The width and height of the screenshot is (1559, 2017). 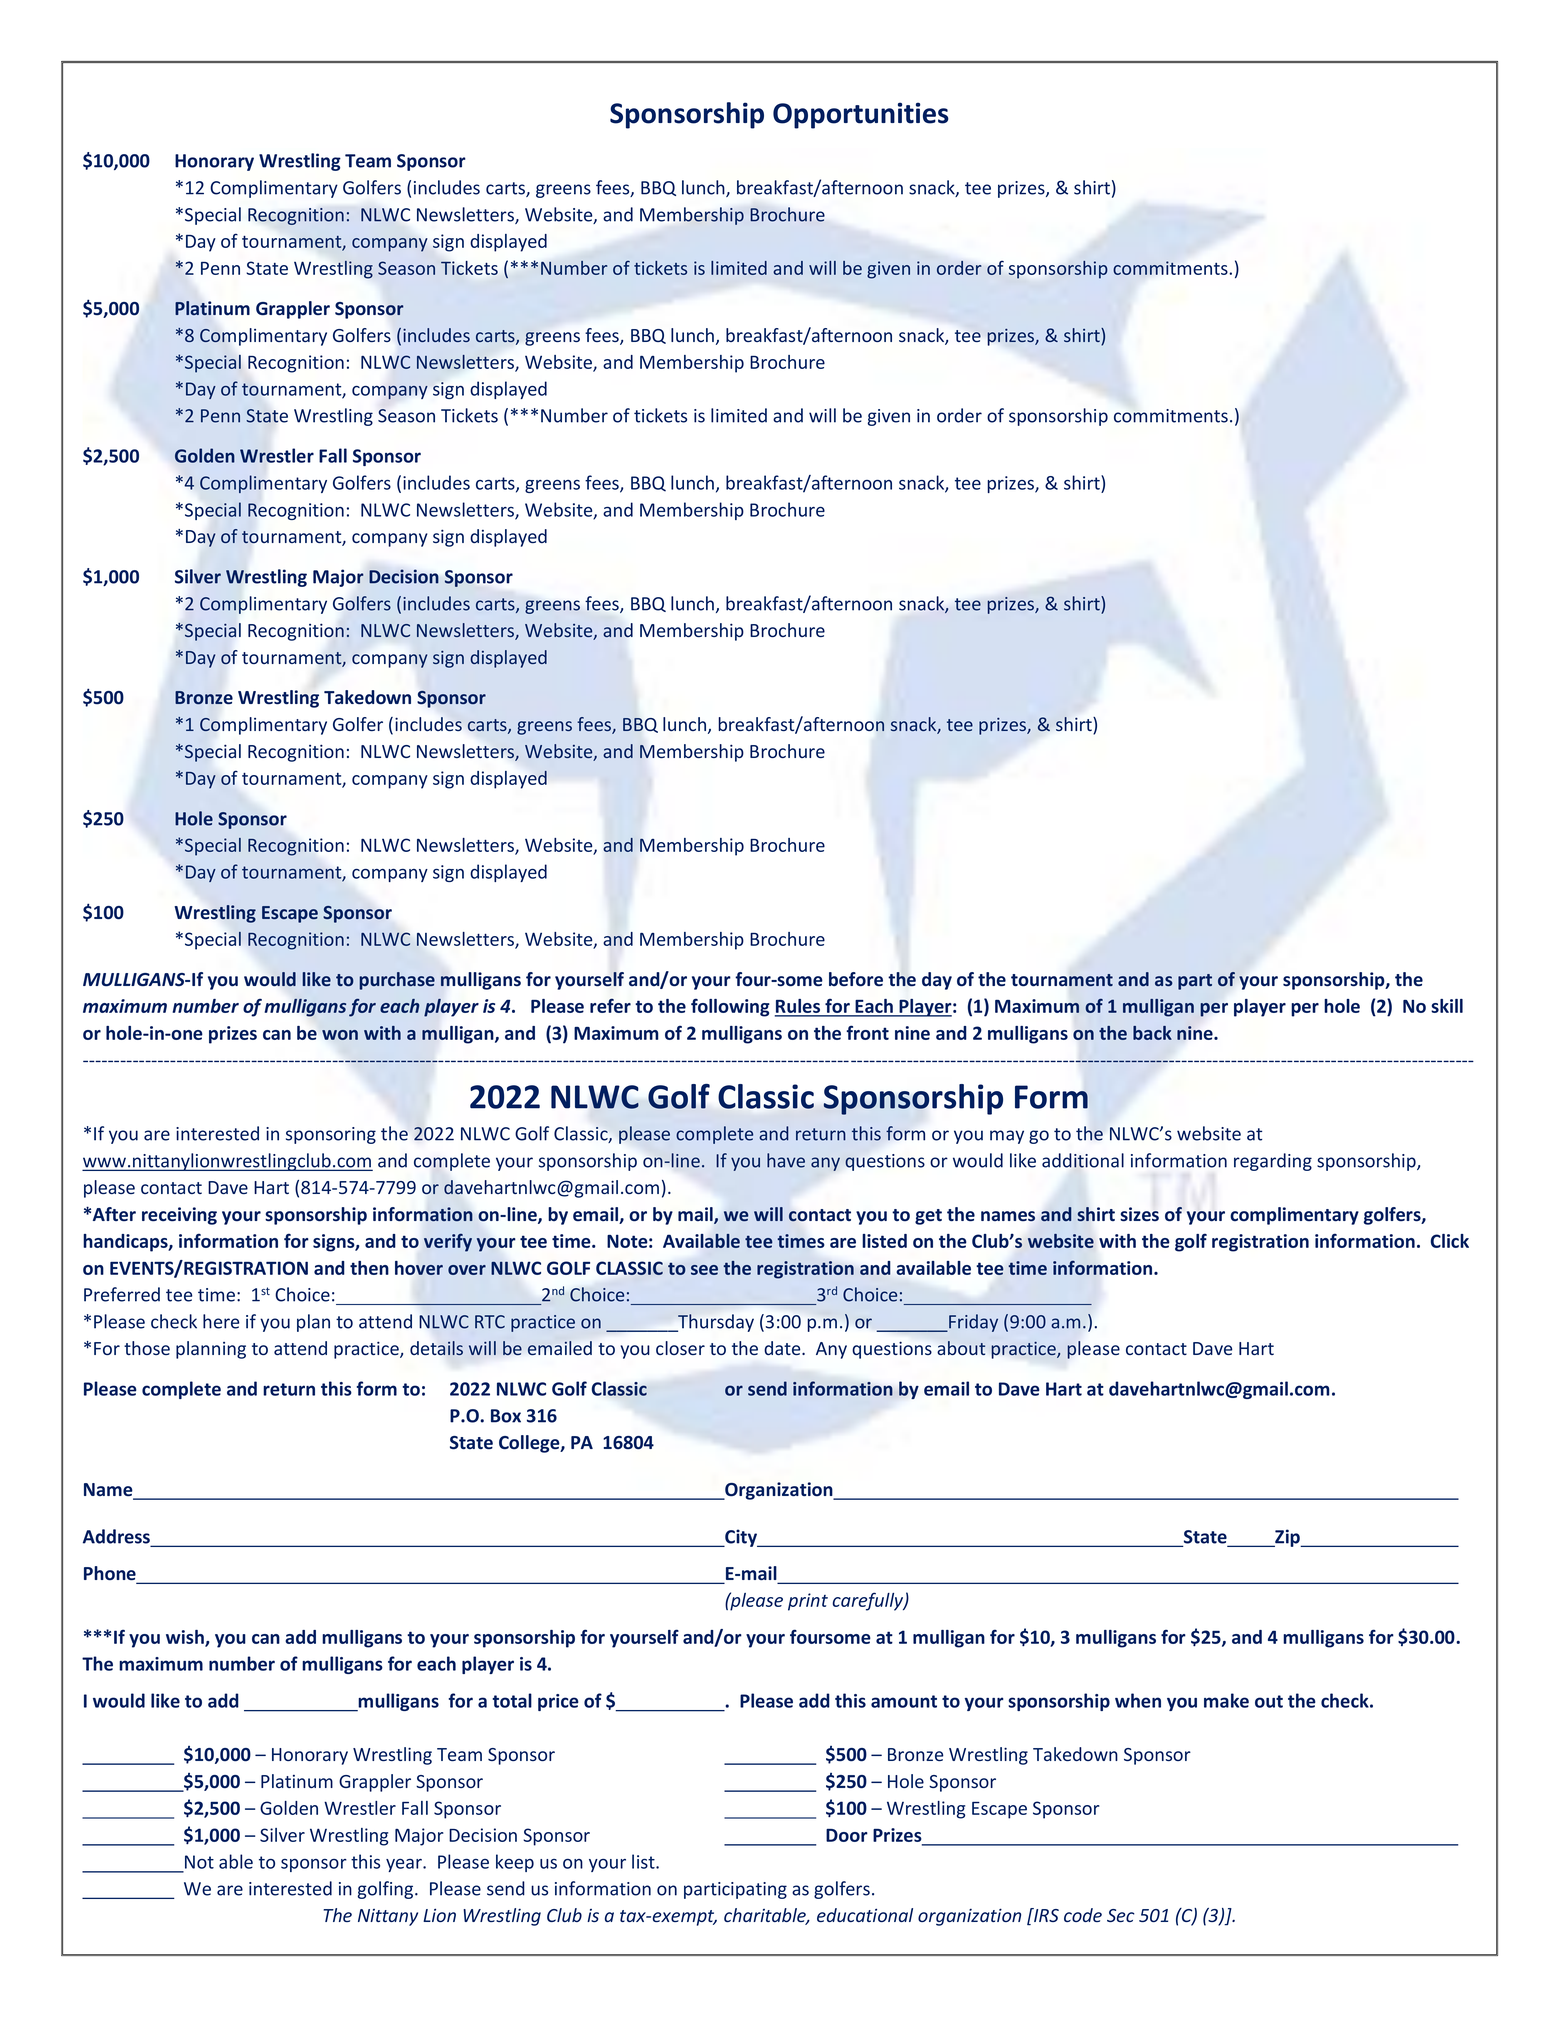 I want to click on here, so click(x=221, y=1321).
